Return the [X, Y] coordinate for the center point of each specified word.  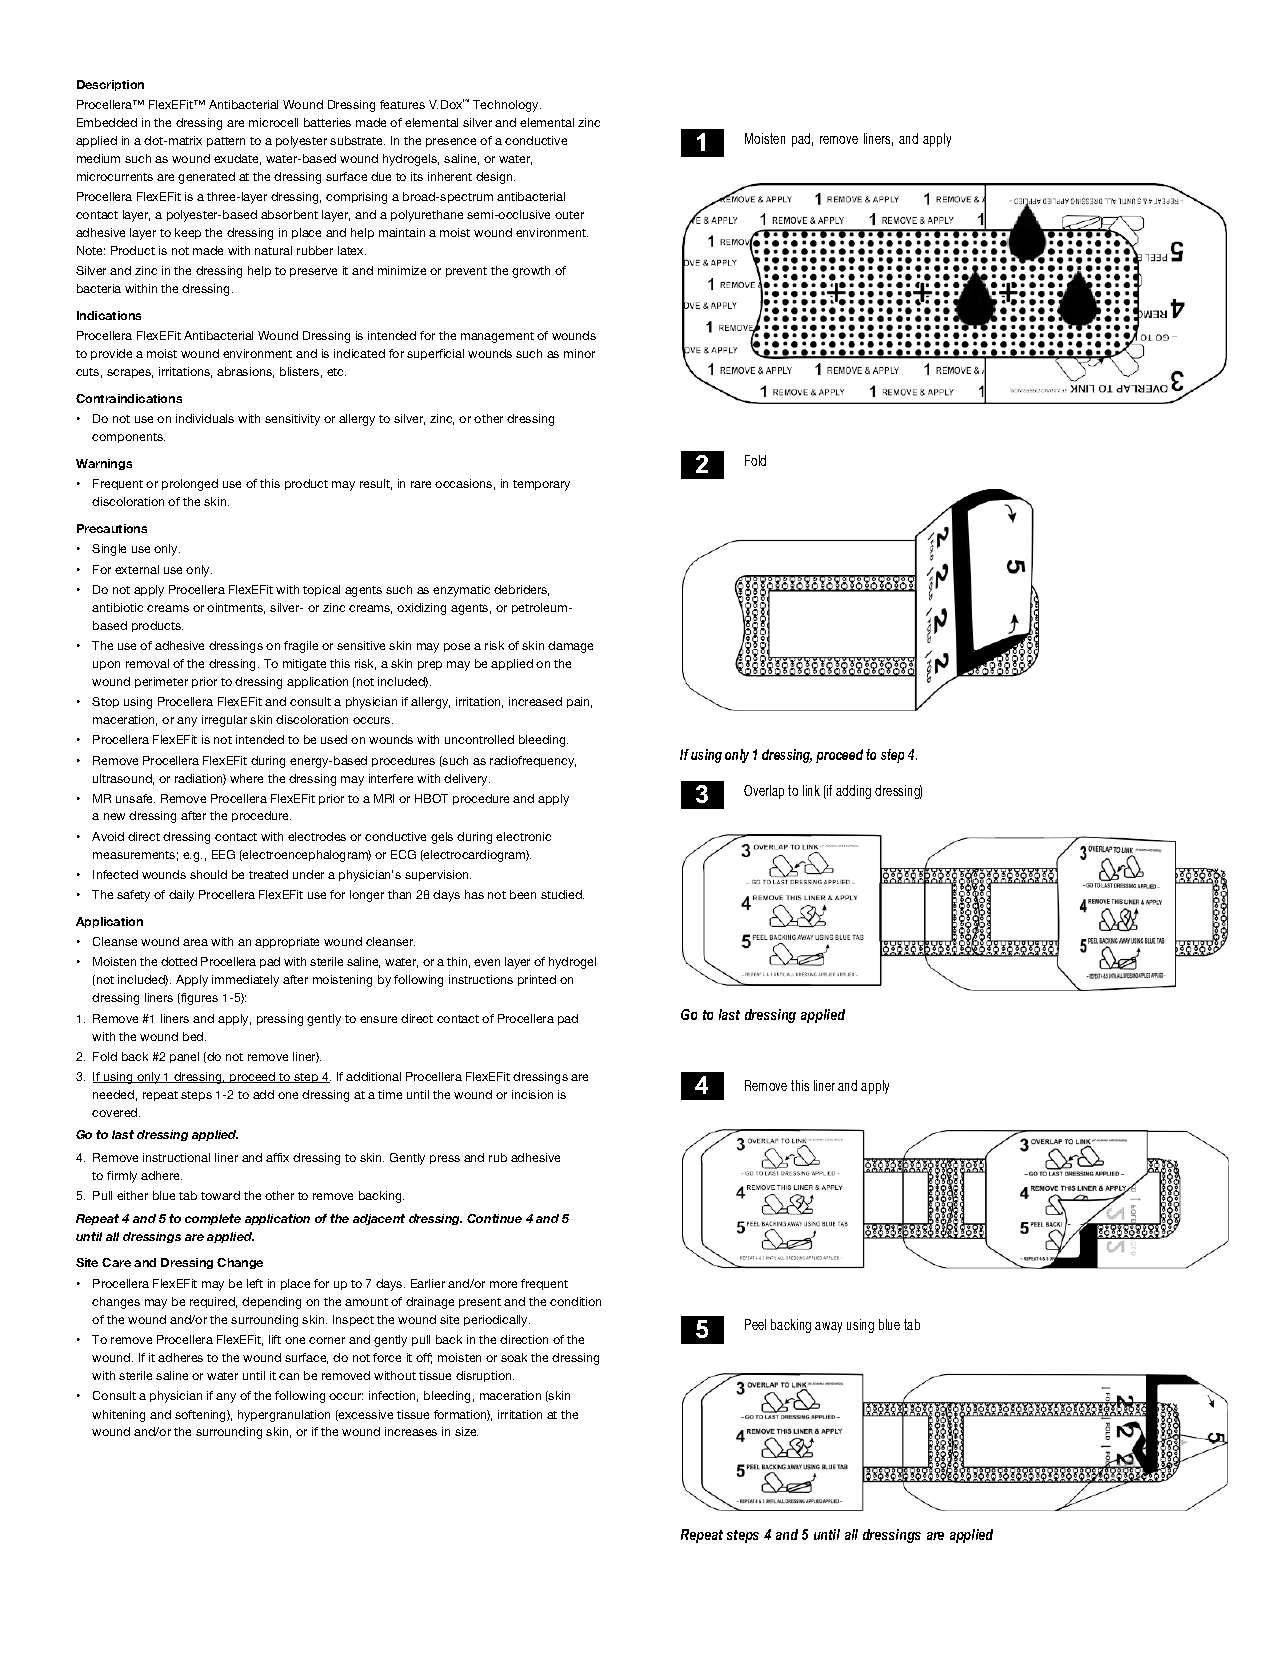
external [137, 569]
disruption [485, 1376]
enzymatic [461, 591]
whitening [118, 1416]
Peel [755, 1324]
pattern [226, 142]
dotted [179, 961]
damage [570, 647]
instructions [481, 979]
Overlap [764, 792]
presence [451, 142]
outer [569, 215]
